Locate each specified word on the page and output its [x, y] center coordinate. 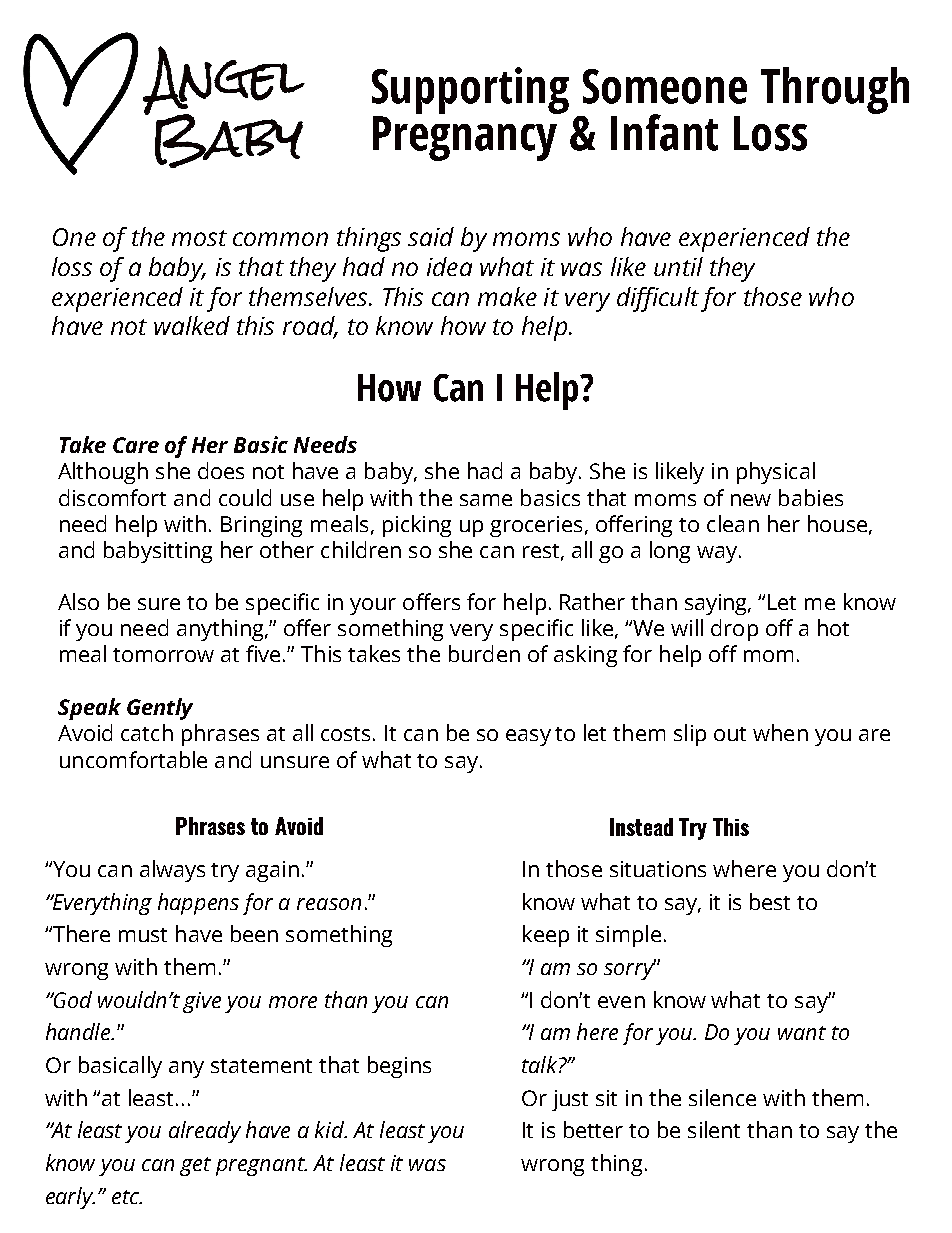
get [195, 1166]
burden [484, 653]
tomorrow [163, 655]
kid [331, 1129]
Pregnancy [465, 138]
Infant [664, 132]
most [199, 238]
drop [734, 630]
